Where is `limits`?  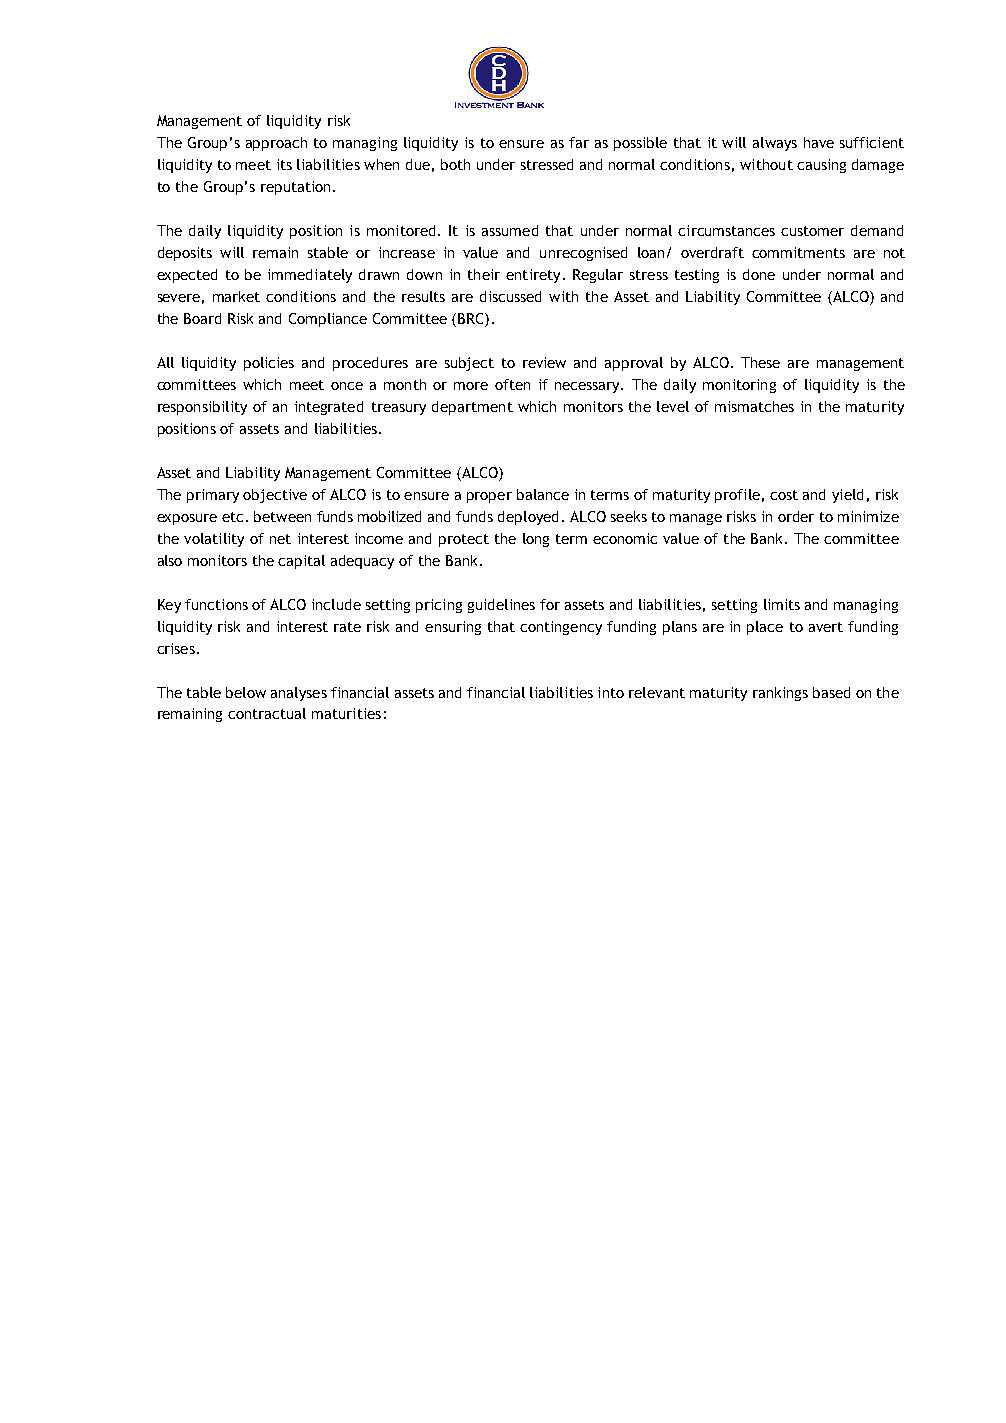
limits is located at coordinates (782, 604).
